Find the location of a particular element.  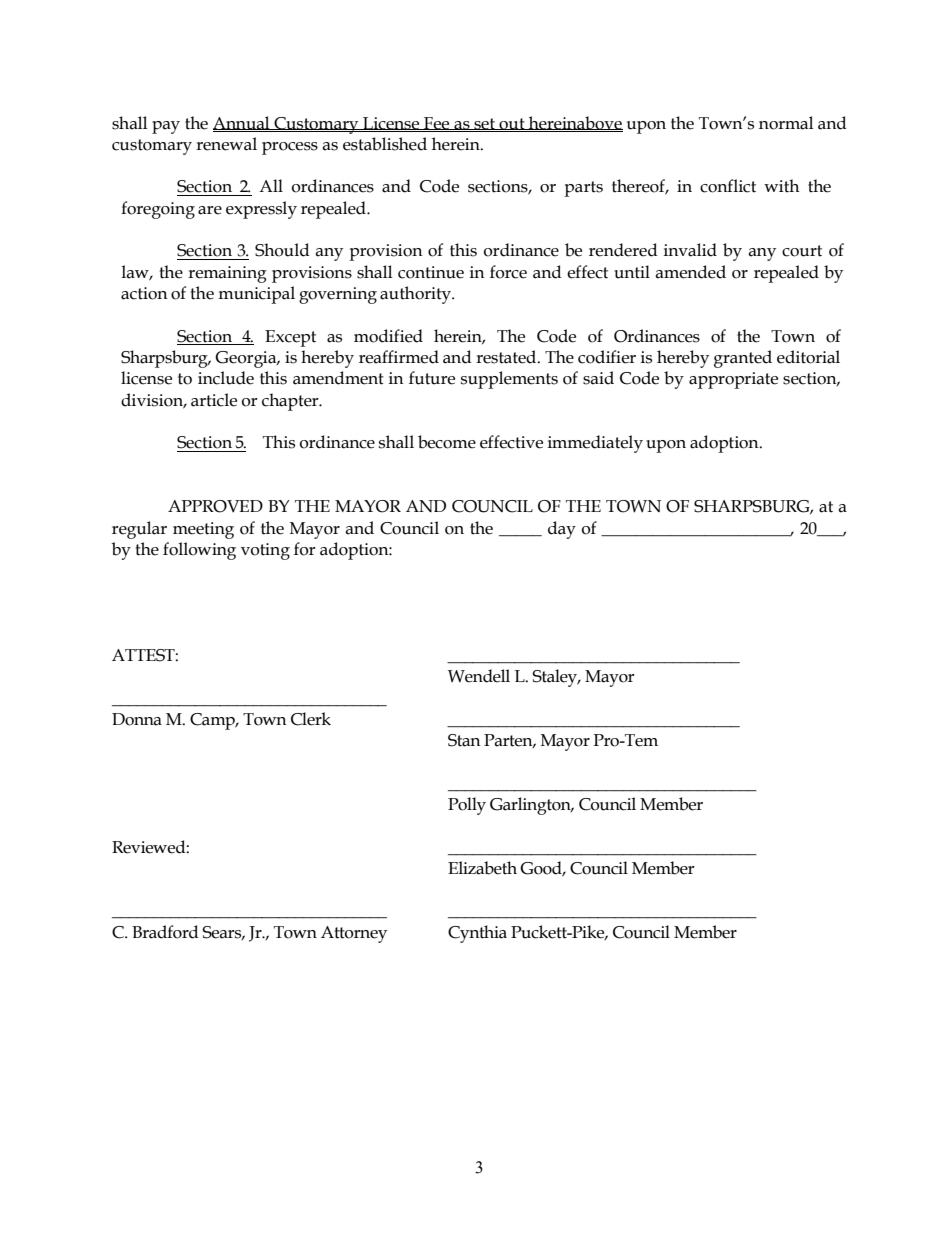

Cynthia is located at coordinates (477, 934).
